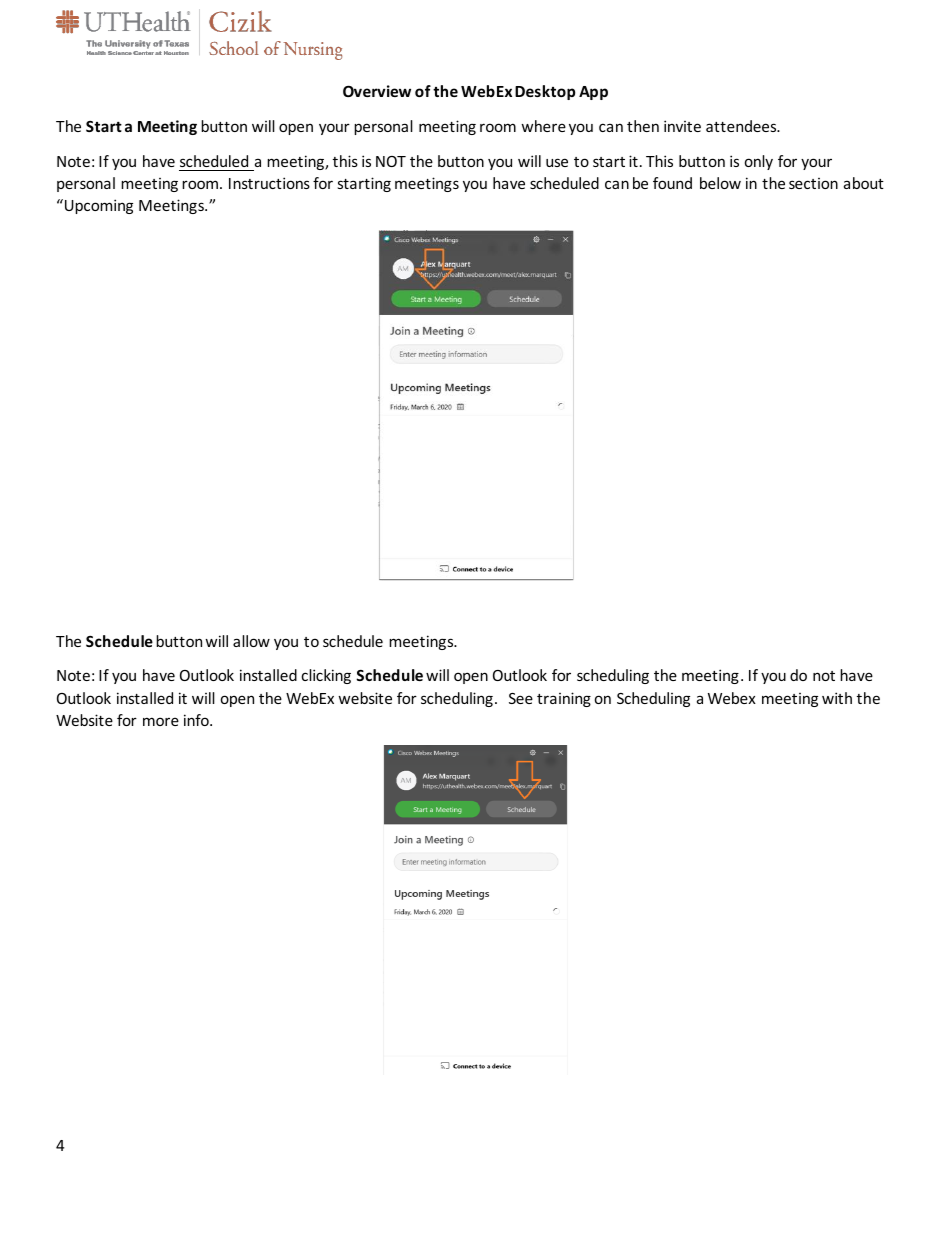 This document has height=1233, width=952. What do you see at coordinates (197, 720) in the document?
I see `info` at bounding box center [197, 720].
